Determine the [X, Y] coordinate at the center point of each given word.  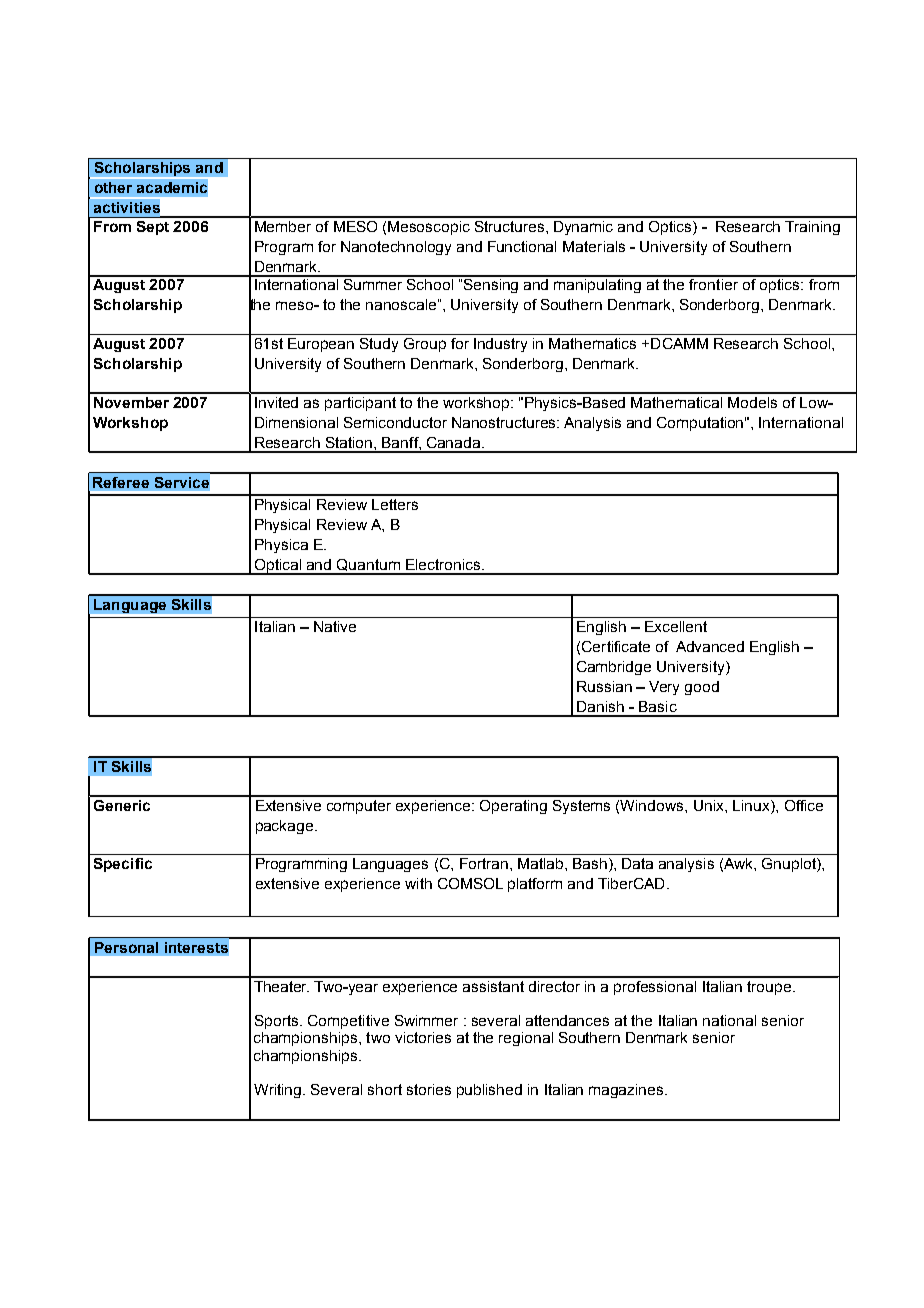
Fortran [484, 863]
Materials [594, 246]
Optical [278, 567]
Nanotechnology [396, 248]
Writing [279, 1091]
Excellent [676, 626]
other [113, 187]
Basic [658, 706]
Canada [455, 442]
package [286, 827]
